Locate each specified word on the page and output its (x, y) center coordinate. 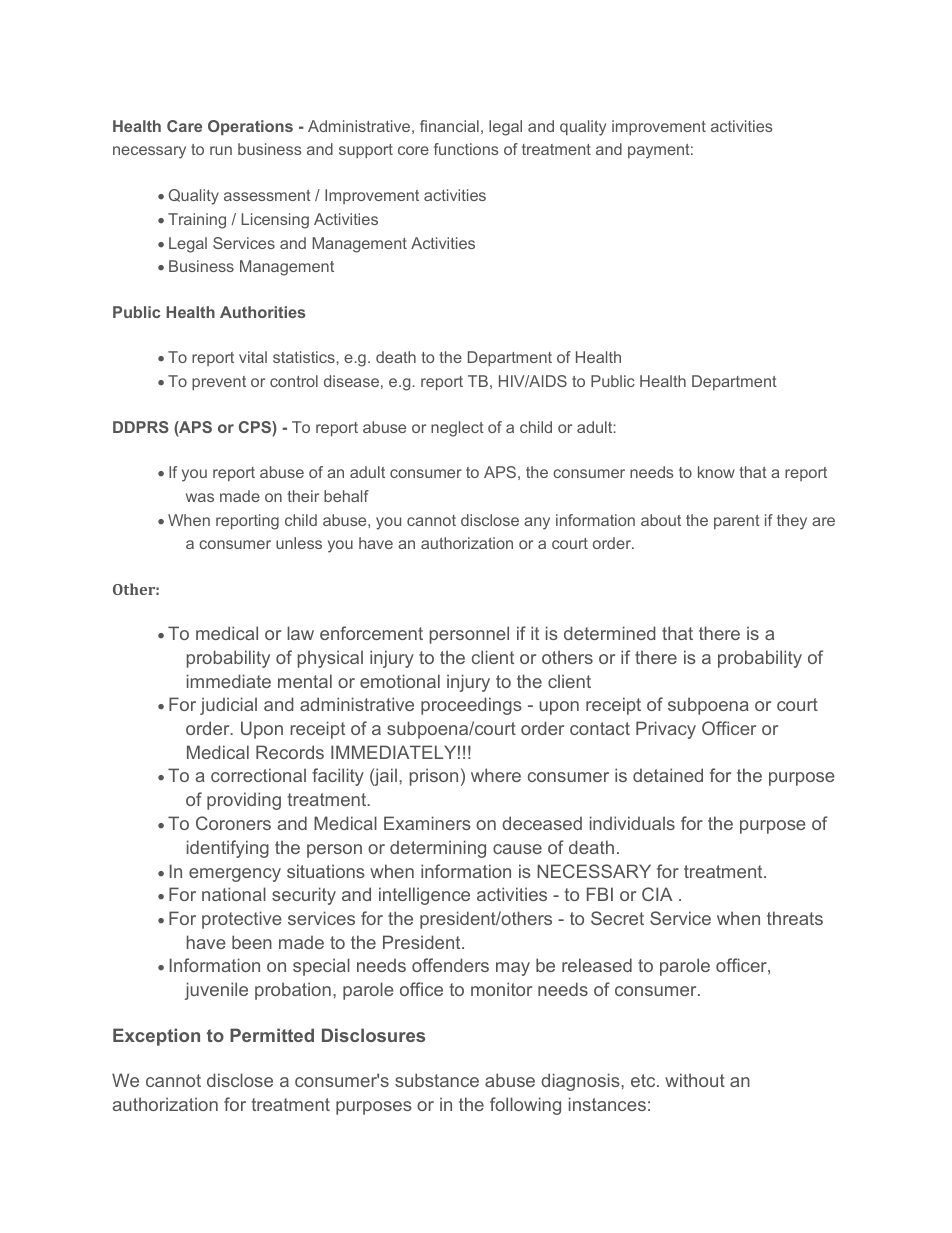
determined (609, 633)
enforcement (371, 633)
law (300, 633)
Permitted (272, 1035)
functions (466, 149)
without (695, 1080)
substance (437, 1080)
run (221, 150)
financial (449, 126)
